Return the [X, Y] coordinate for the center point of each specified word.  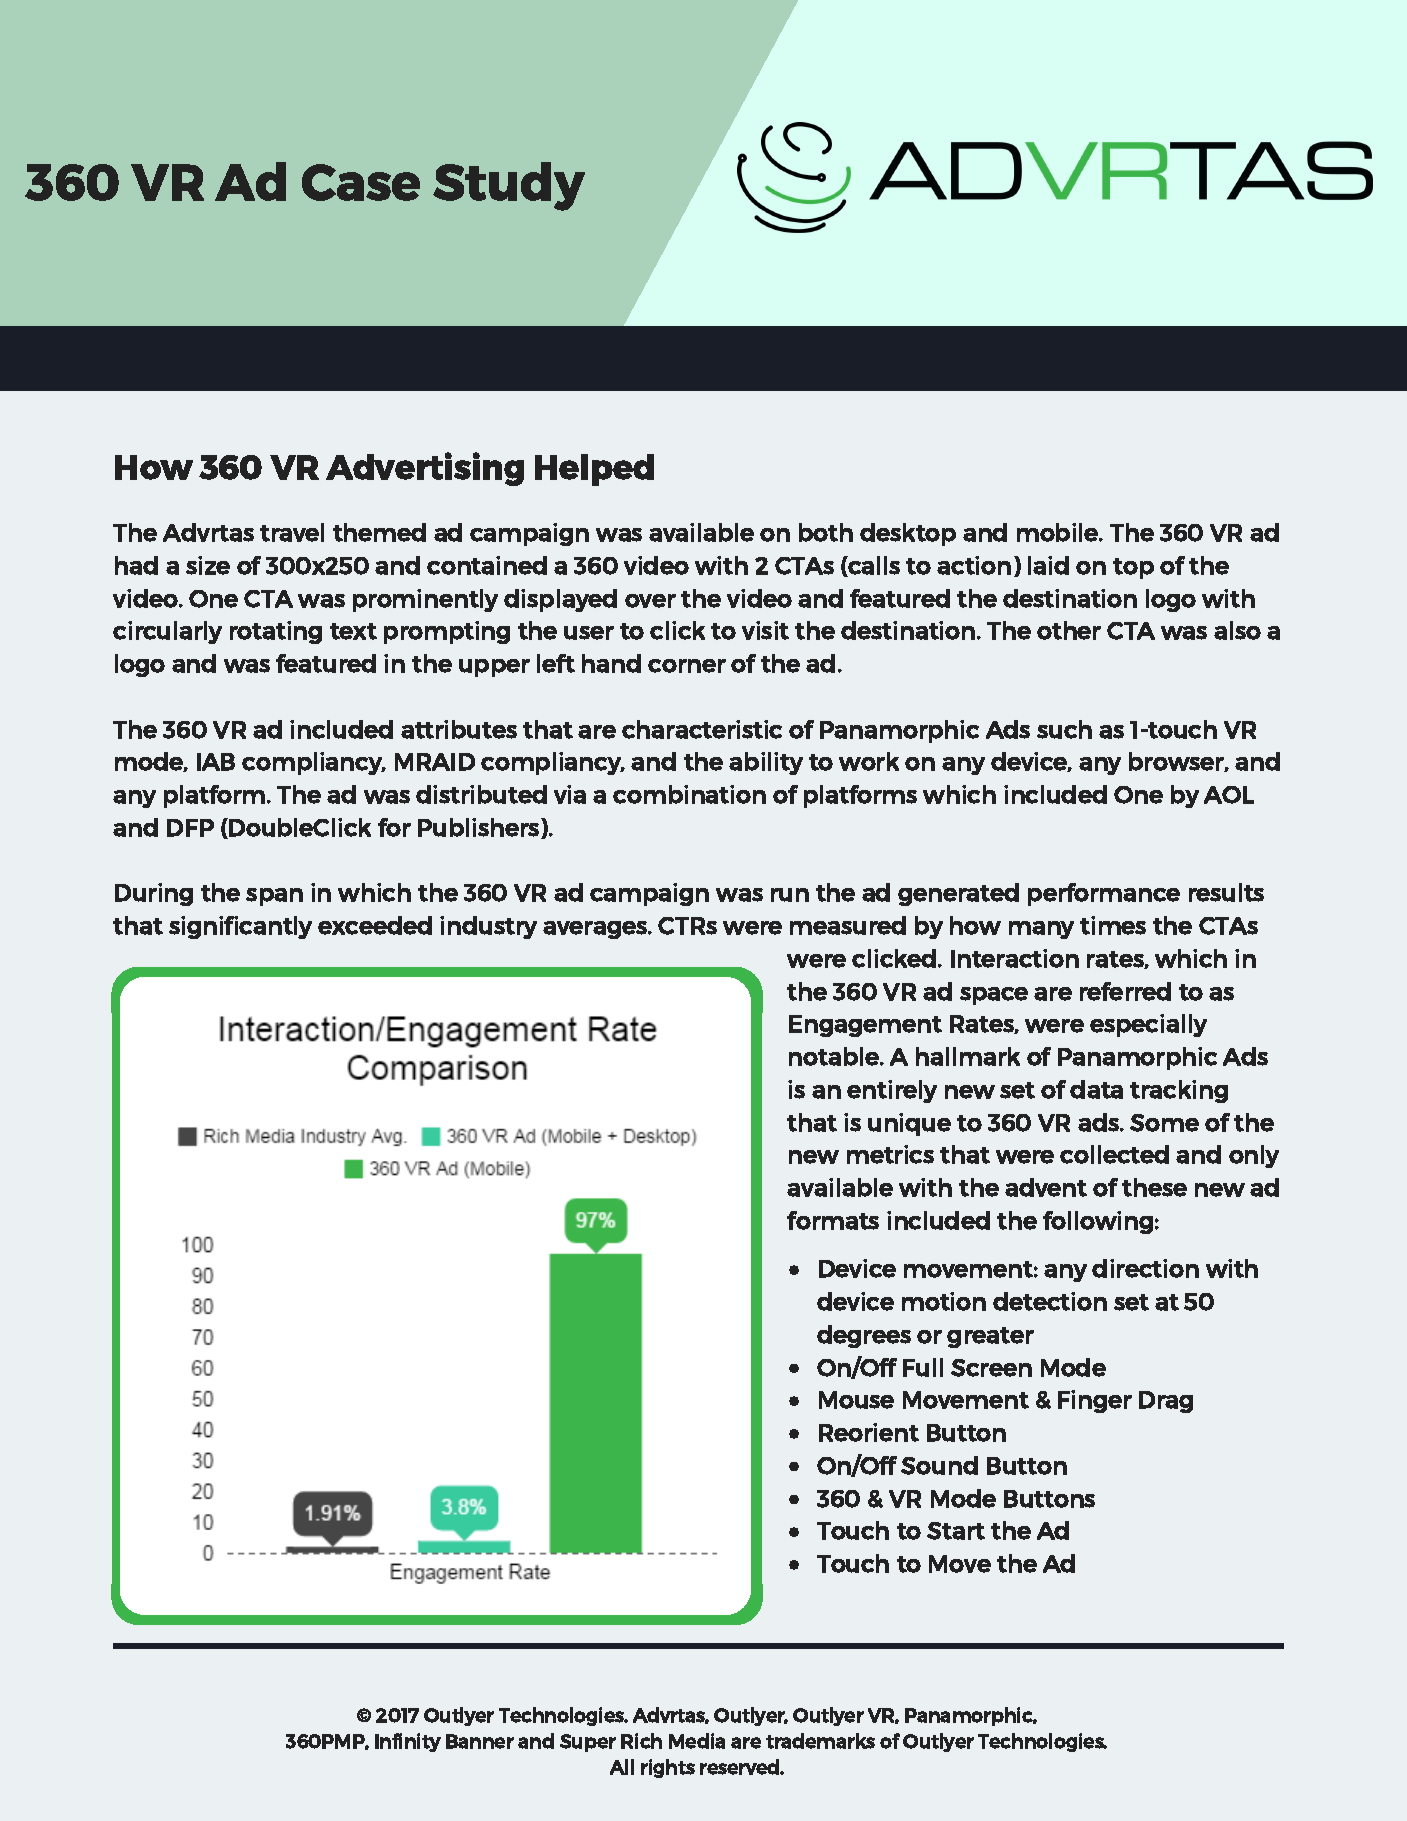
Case [361, 182]
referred [1125, 991]
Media [697, 1741]
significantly [240, 927]
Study [509, 186]
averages [596, 930]
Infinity [408, 1742]
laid [1048, 565]
